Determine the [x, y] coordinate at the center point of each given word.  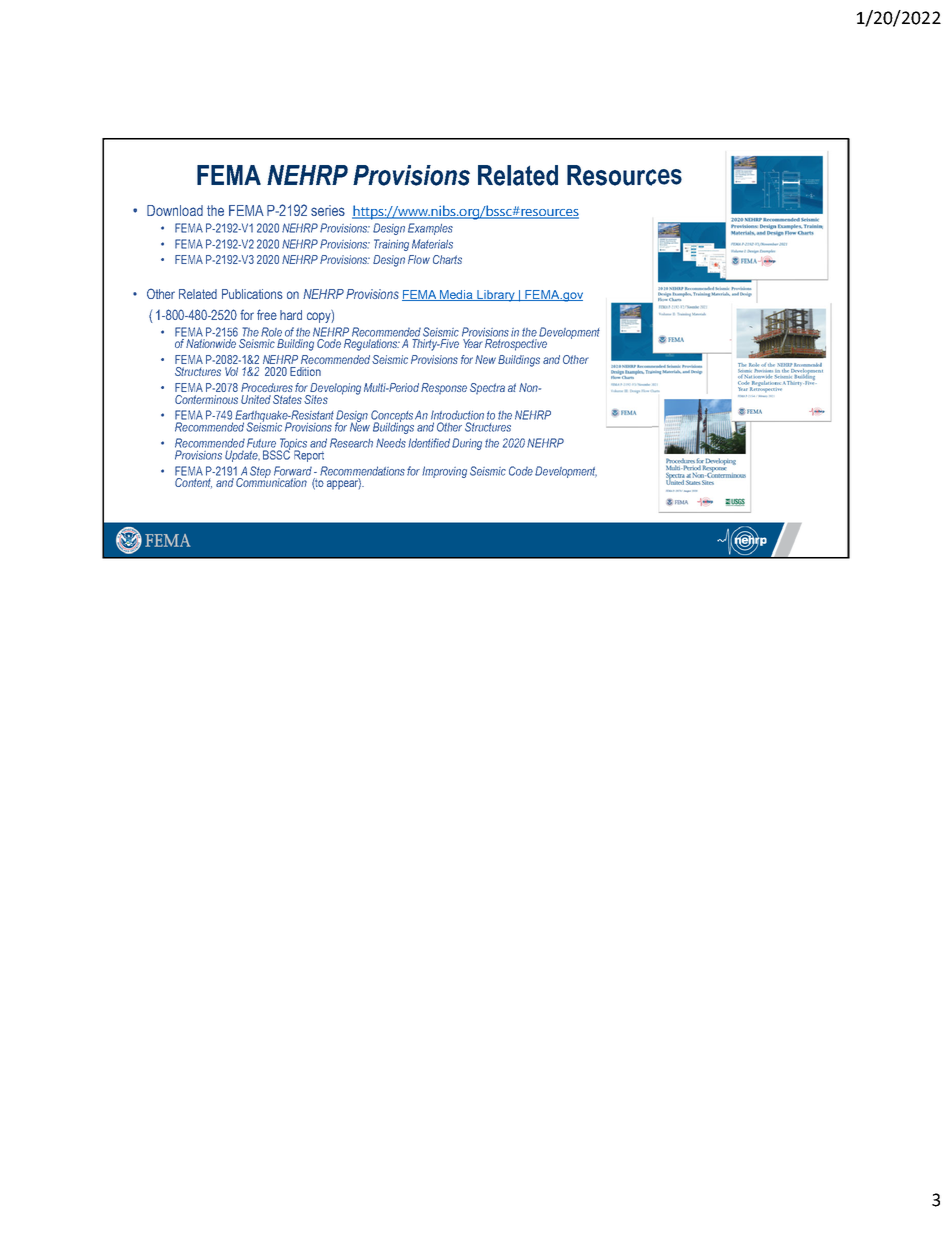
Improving [444, 472]
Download [175, 210]
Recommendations [362, 471]
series [328, 210]
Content [193, 483]
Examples [430, 229]
